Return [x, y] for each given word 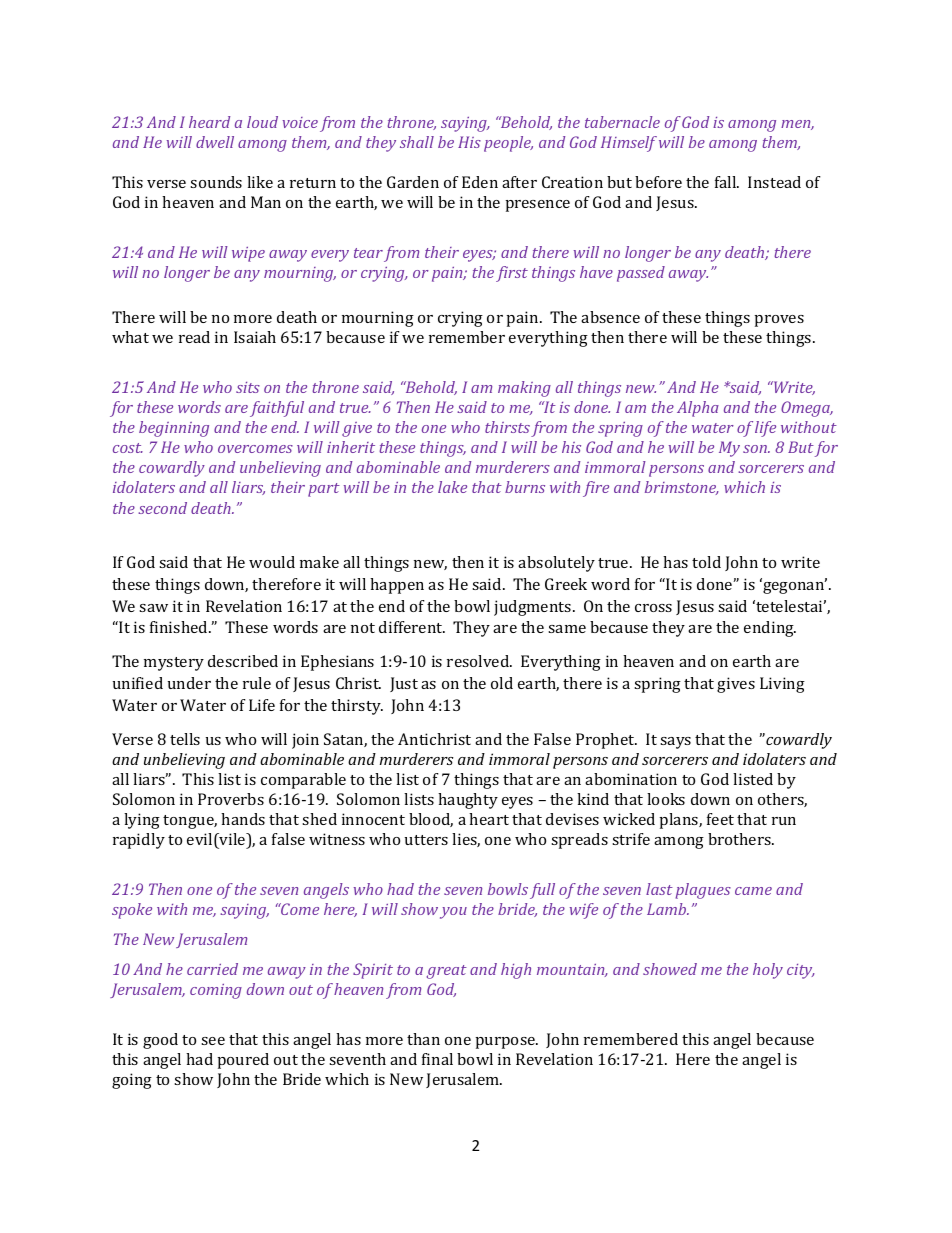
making [524, 389]
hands [243, 819]
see [213, 1041]
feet [720, 819]
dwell [215, 142]
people [508, 144]
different [412, 627]
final [437, 1059]
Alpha [698, 409]
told [706, 562]
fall [727, 182]
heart [489, 819]
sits [248, 387]
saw [153, 608]
